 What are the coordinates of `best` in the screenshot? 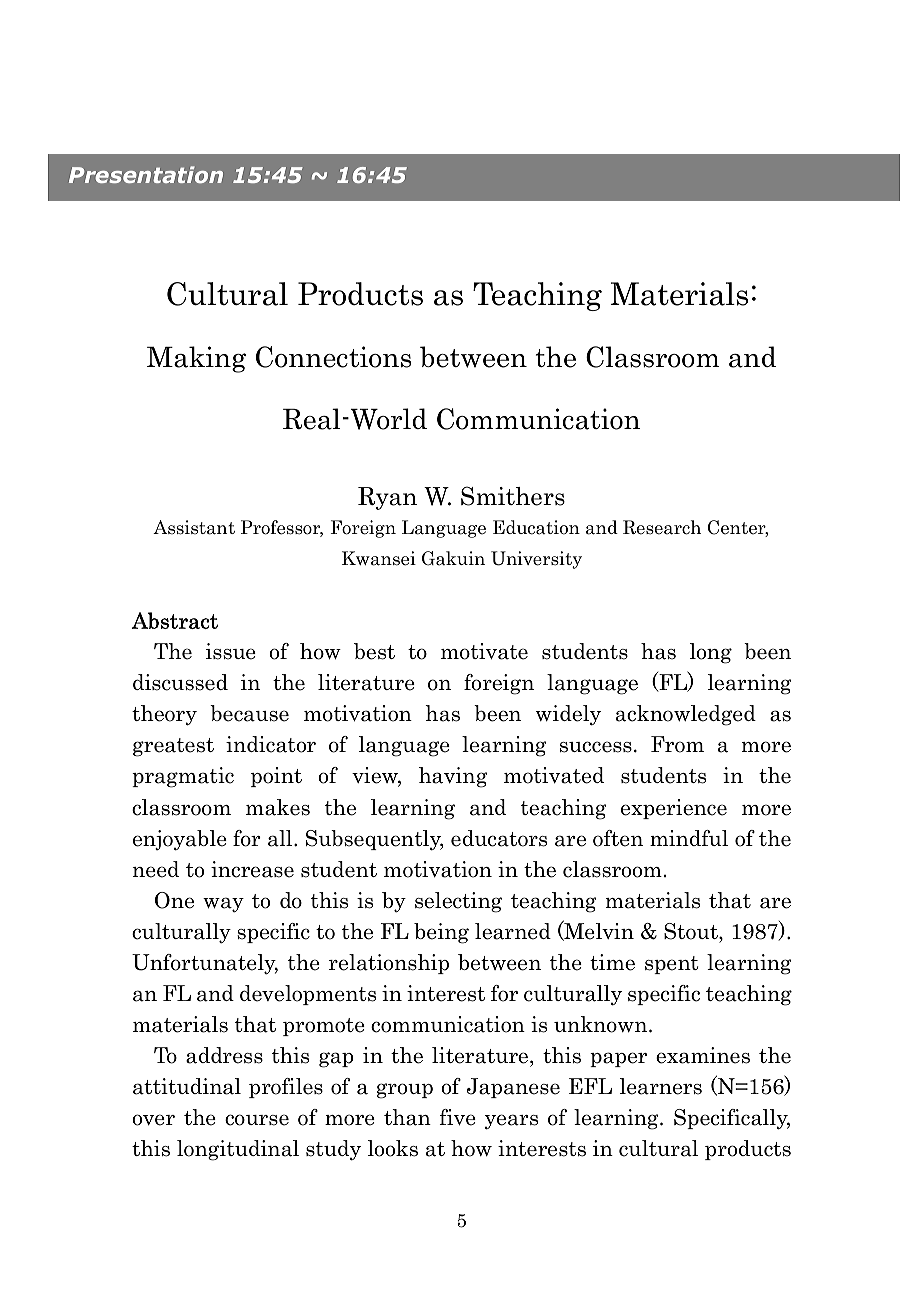 It's located at (374, 651).
